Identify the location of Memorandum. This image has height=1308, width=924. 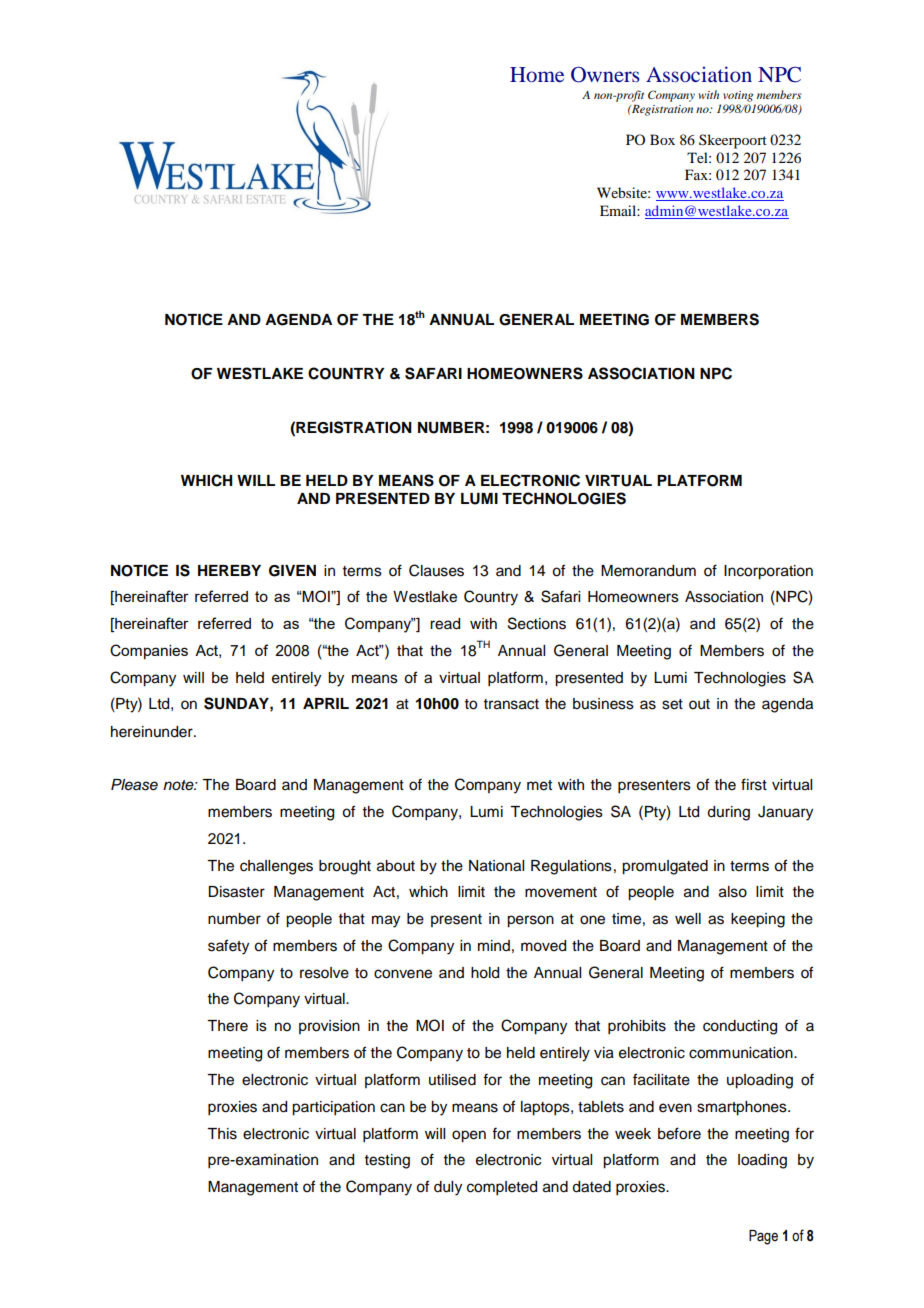
(648, 571).
